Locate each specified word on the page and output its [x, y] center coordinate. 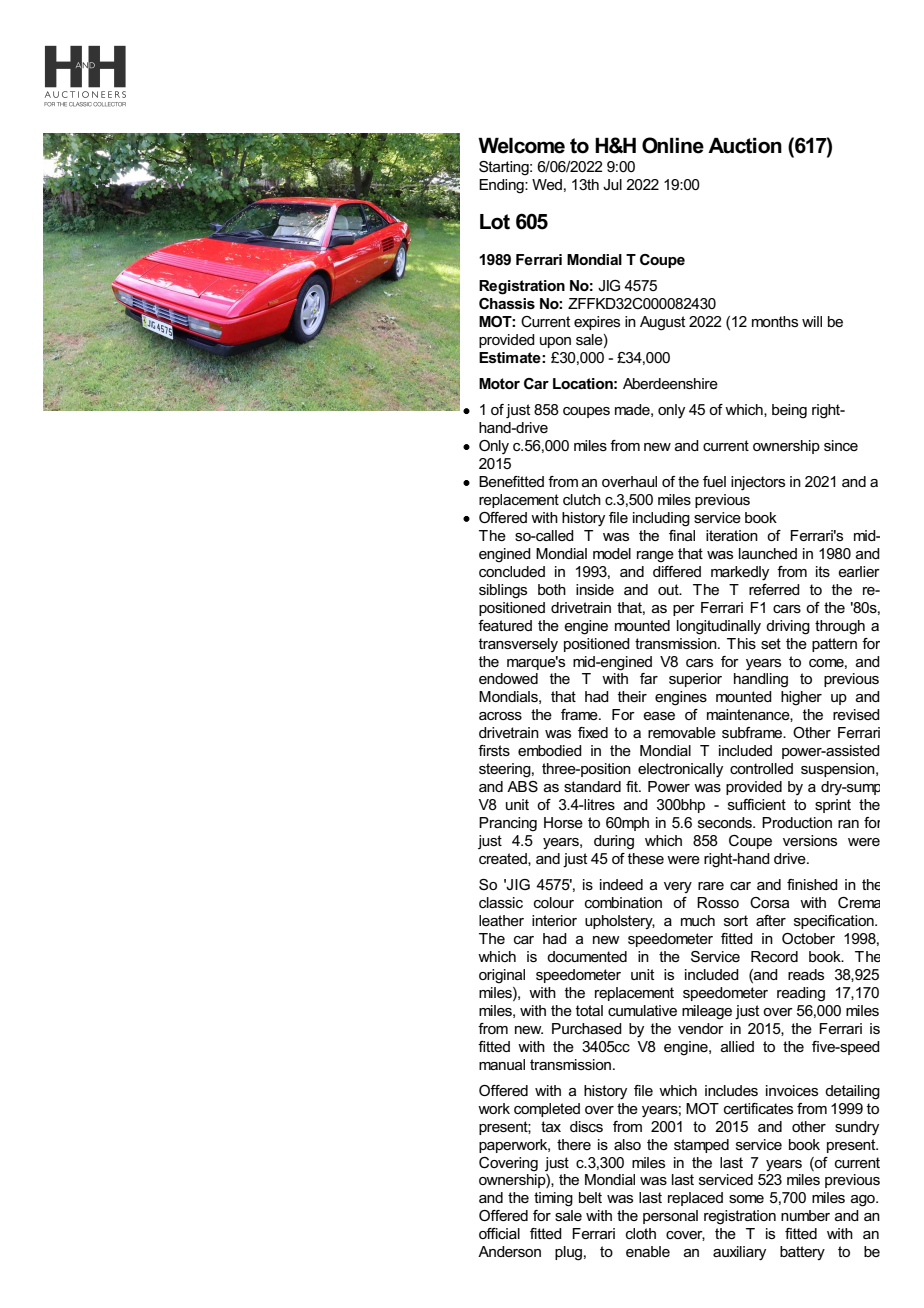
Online [673, 145]
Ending [502, 186]
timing [553, 1199]
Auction [745, 146]
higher [801, 698]
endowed [508, 678]
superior [695, 680]
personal [670, 1217]
